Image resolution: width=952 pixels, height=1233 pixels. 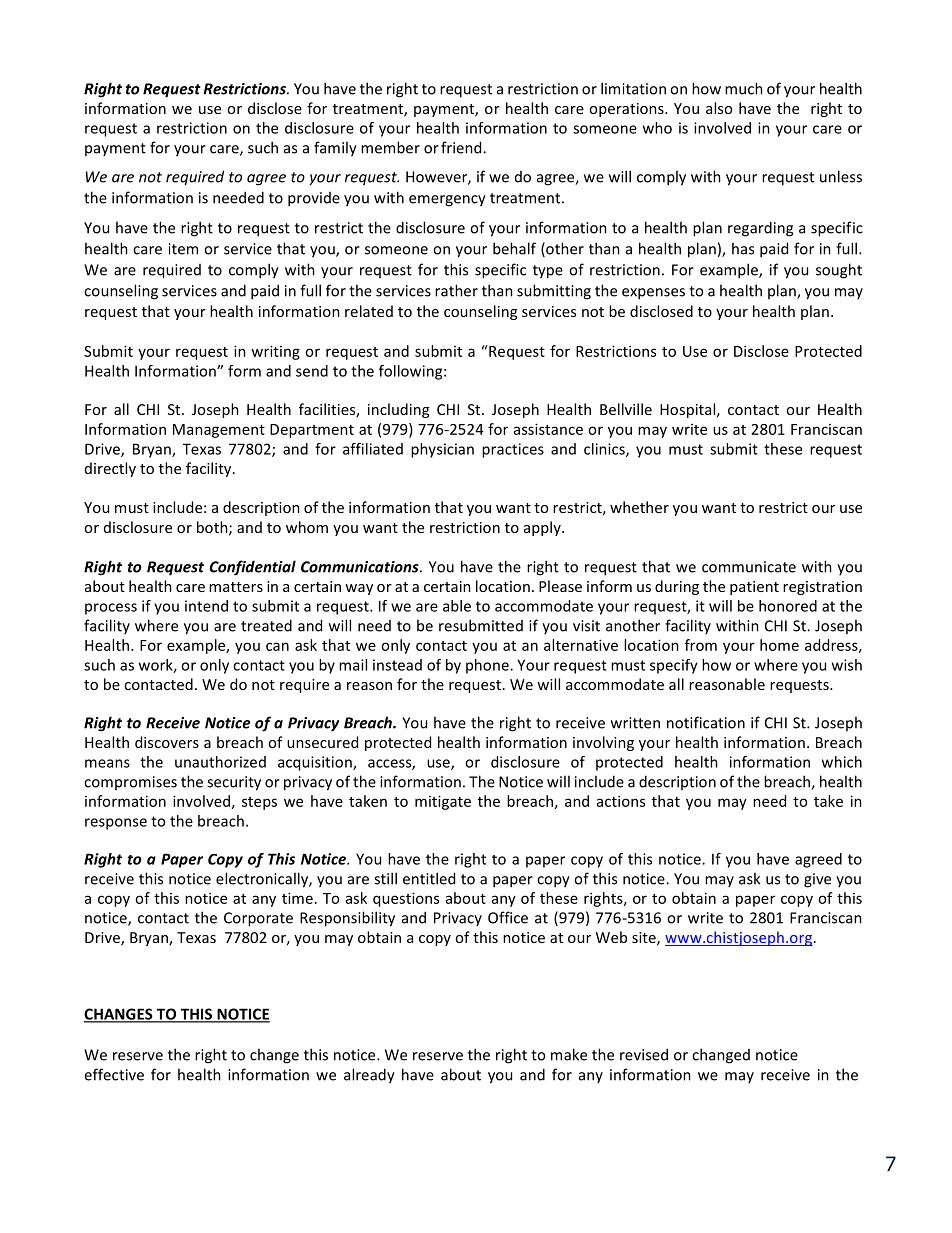 What do you see at coordinates (114, 1074) in the image?
I see `effective` at bounding box center [114, 1074].
